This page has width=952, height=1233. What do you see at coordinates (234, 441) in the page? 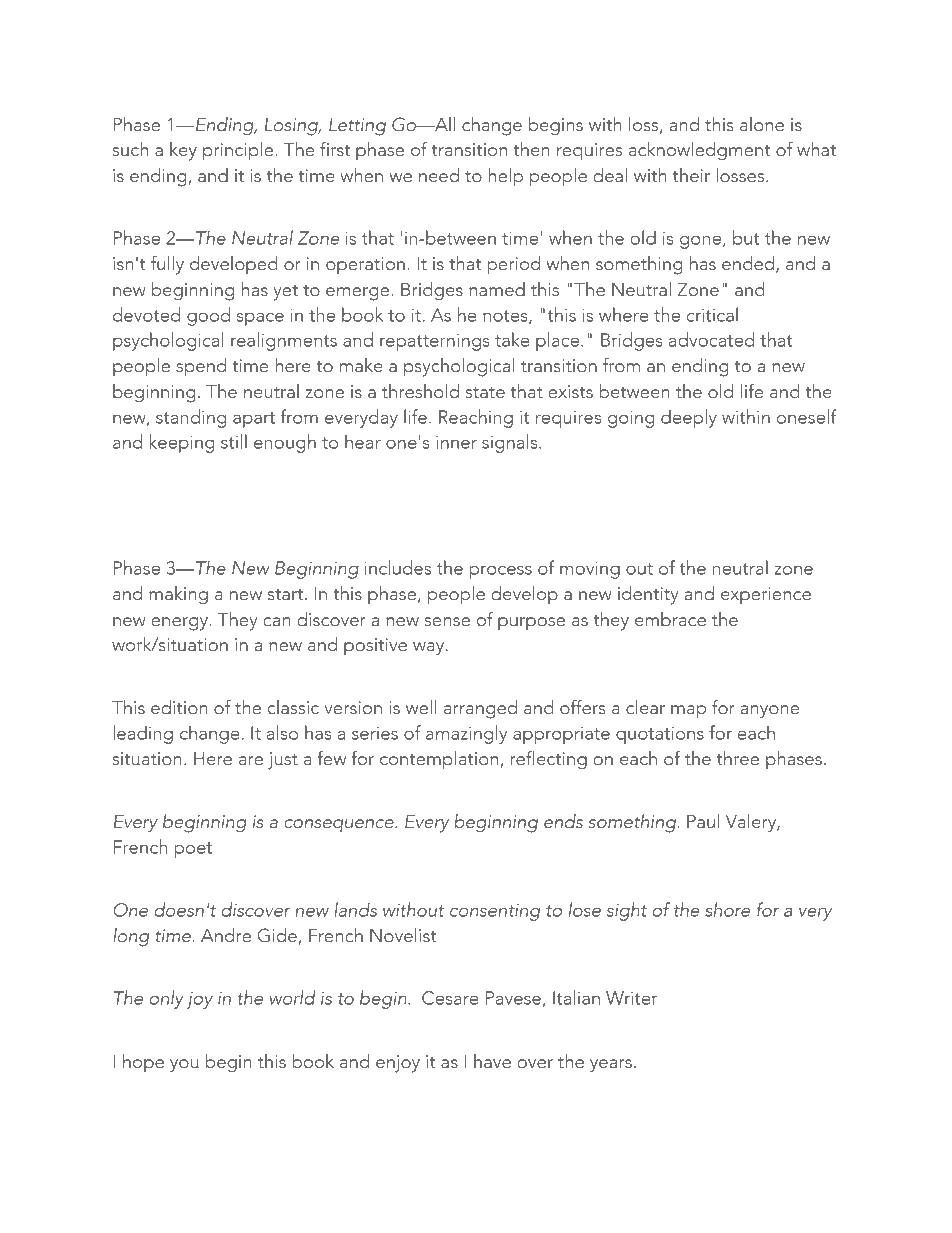
I see `still` at bounding box center [234, 441].
